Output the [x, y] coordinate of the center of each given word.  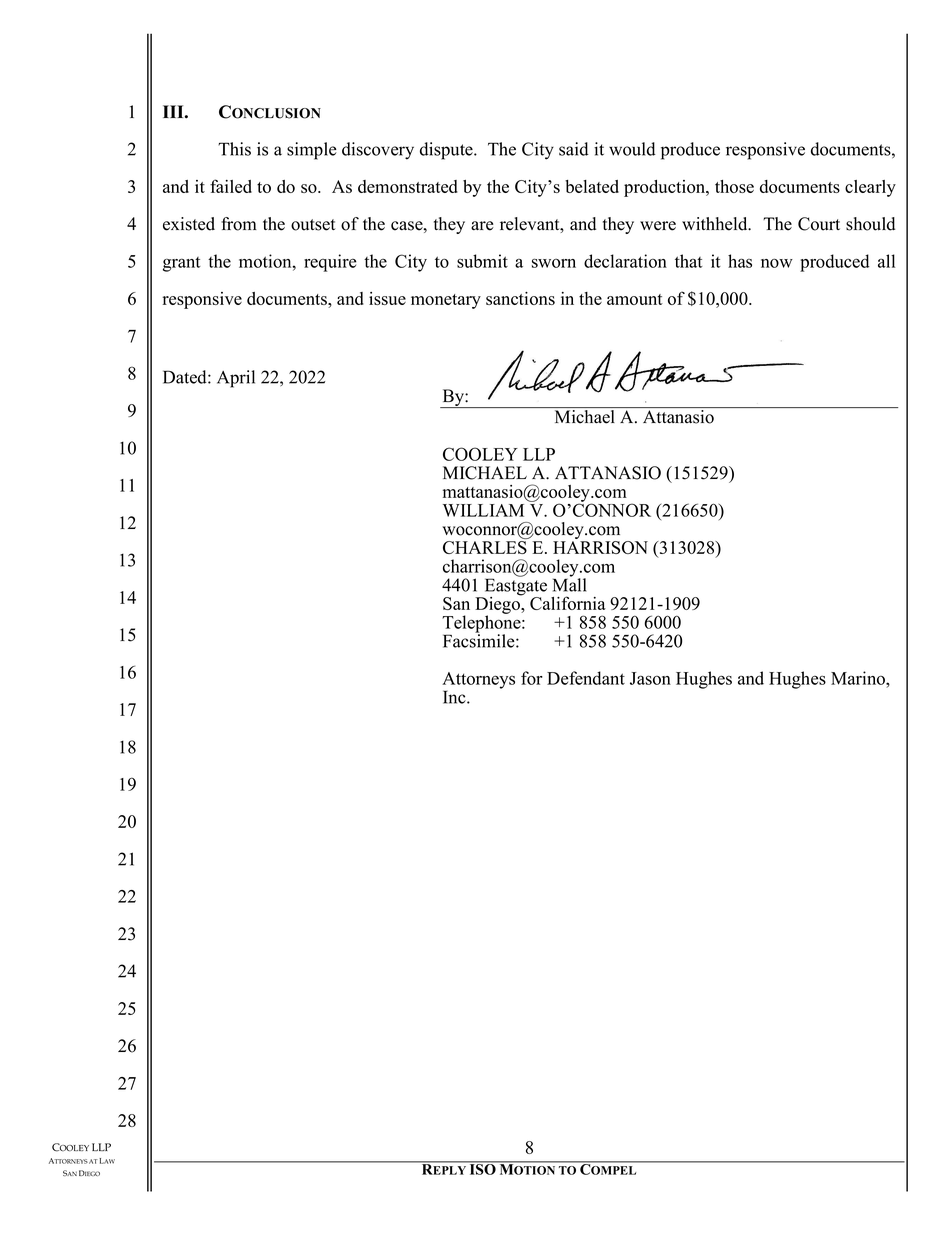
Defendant [586, 678]
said [574, 149]
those [734, 186]
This [234, 149]
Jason [650, 678]
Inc [455, 697]
